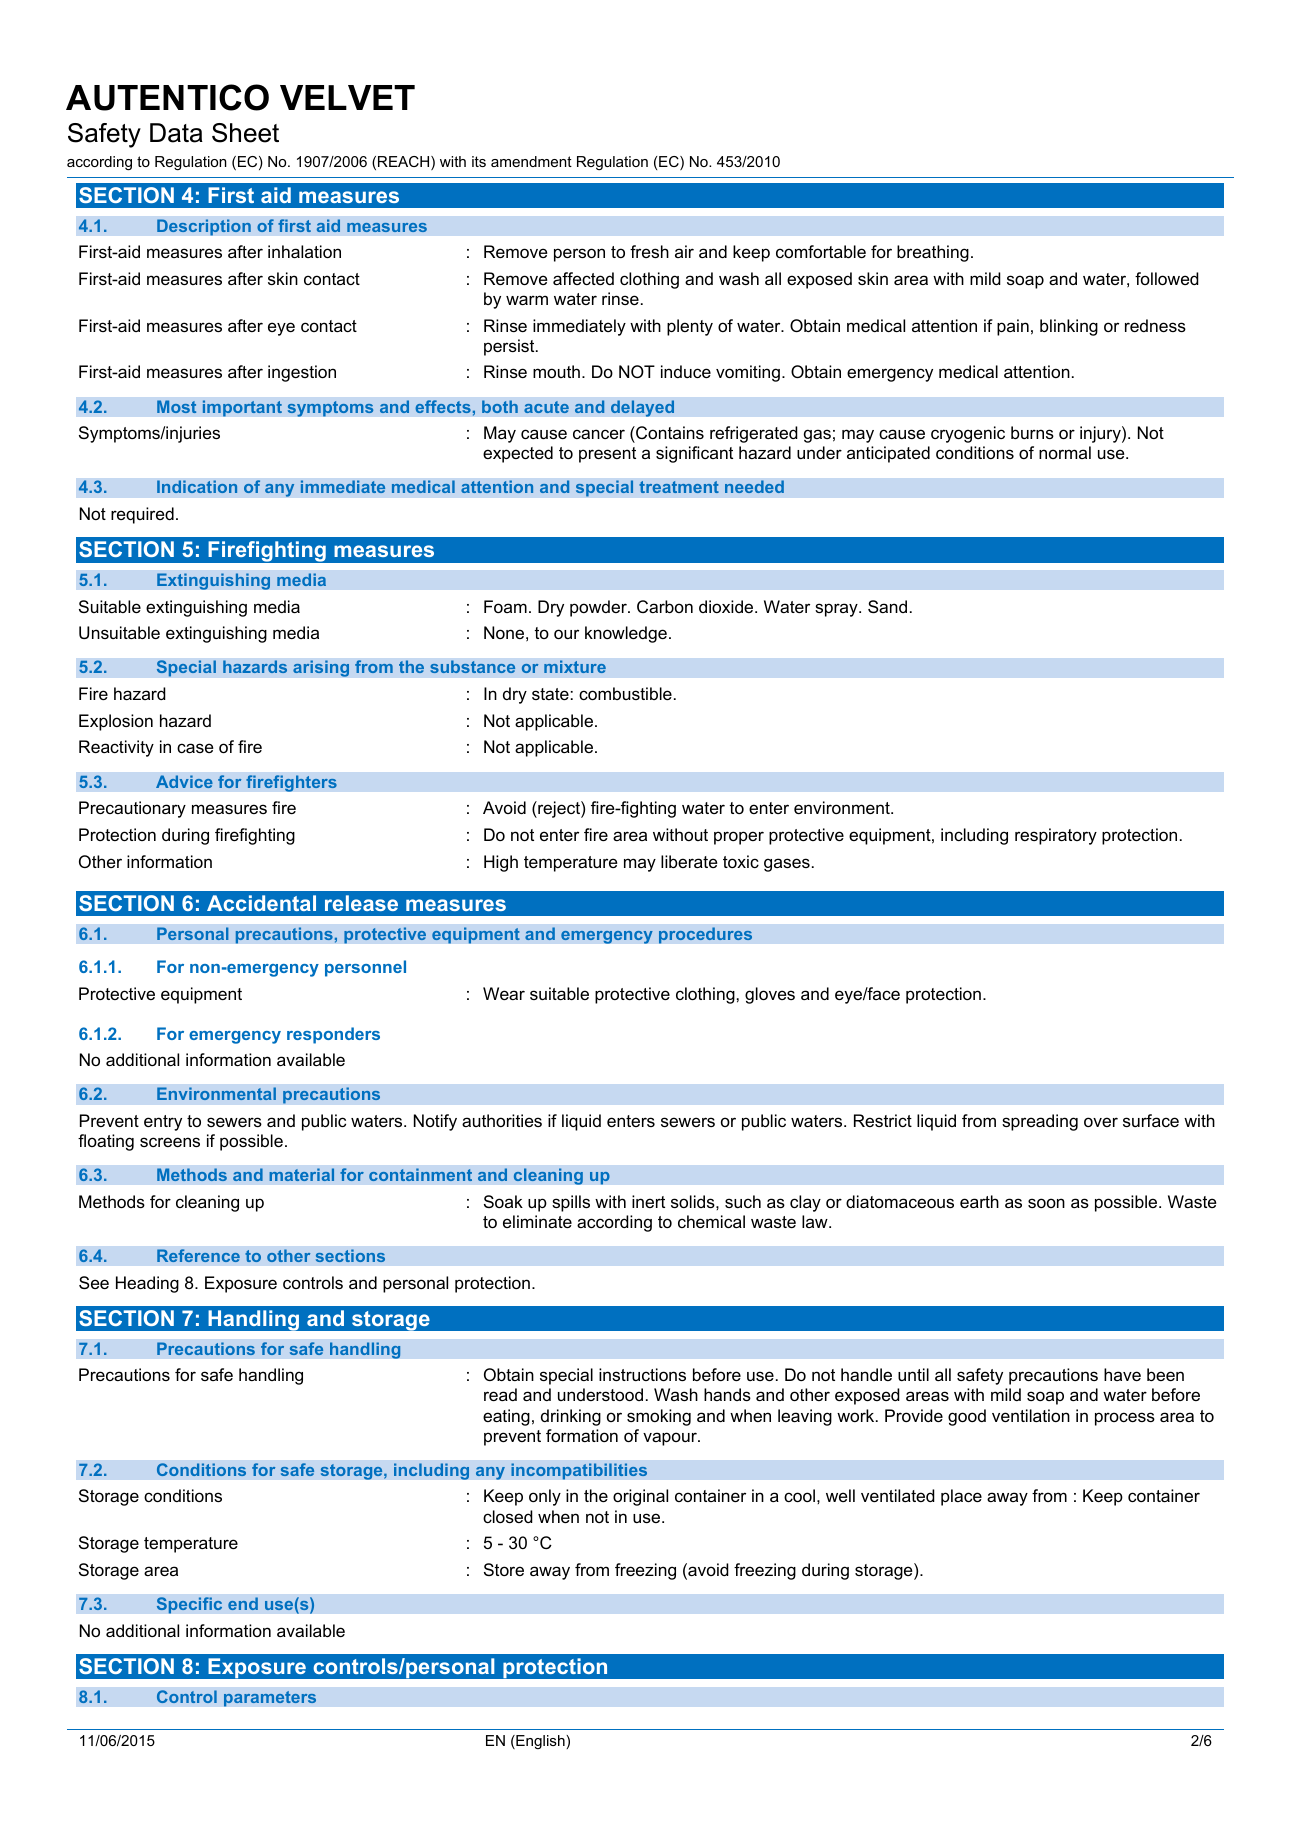  What do you see at coordinates (261, 903) in the page?
I see `Accidental` at bounding box center [261, 903].
